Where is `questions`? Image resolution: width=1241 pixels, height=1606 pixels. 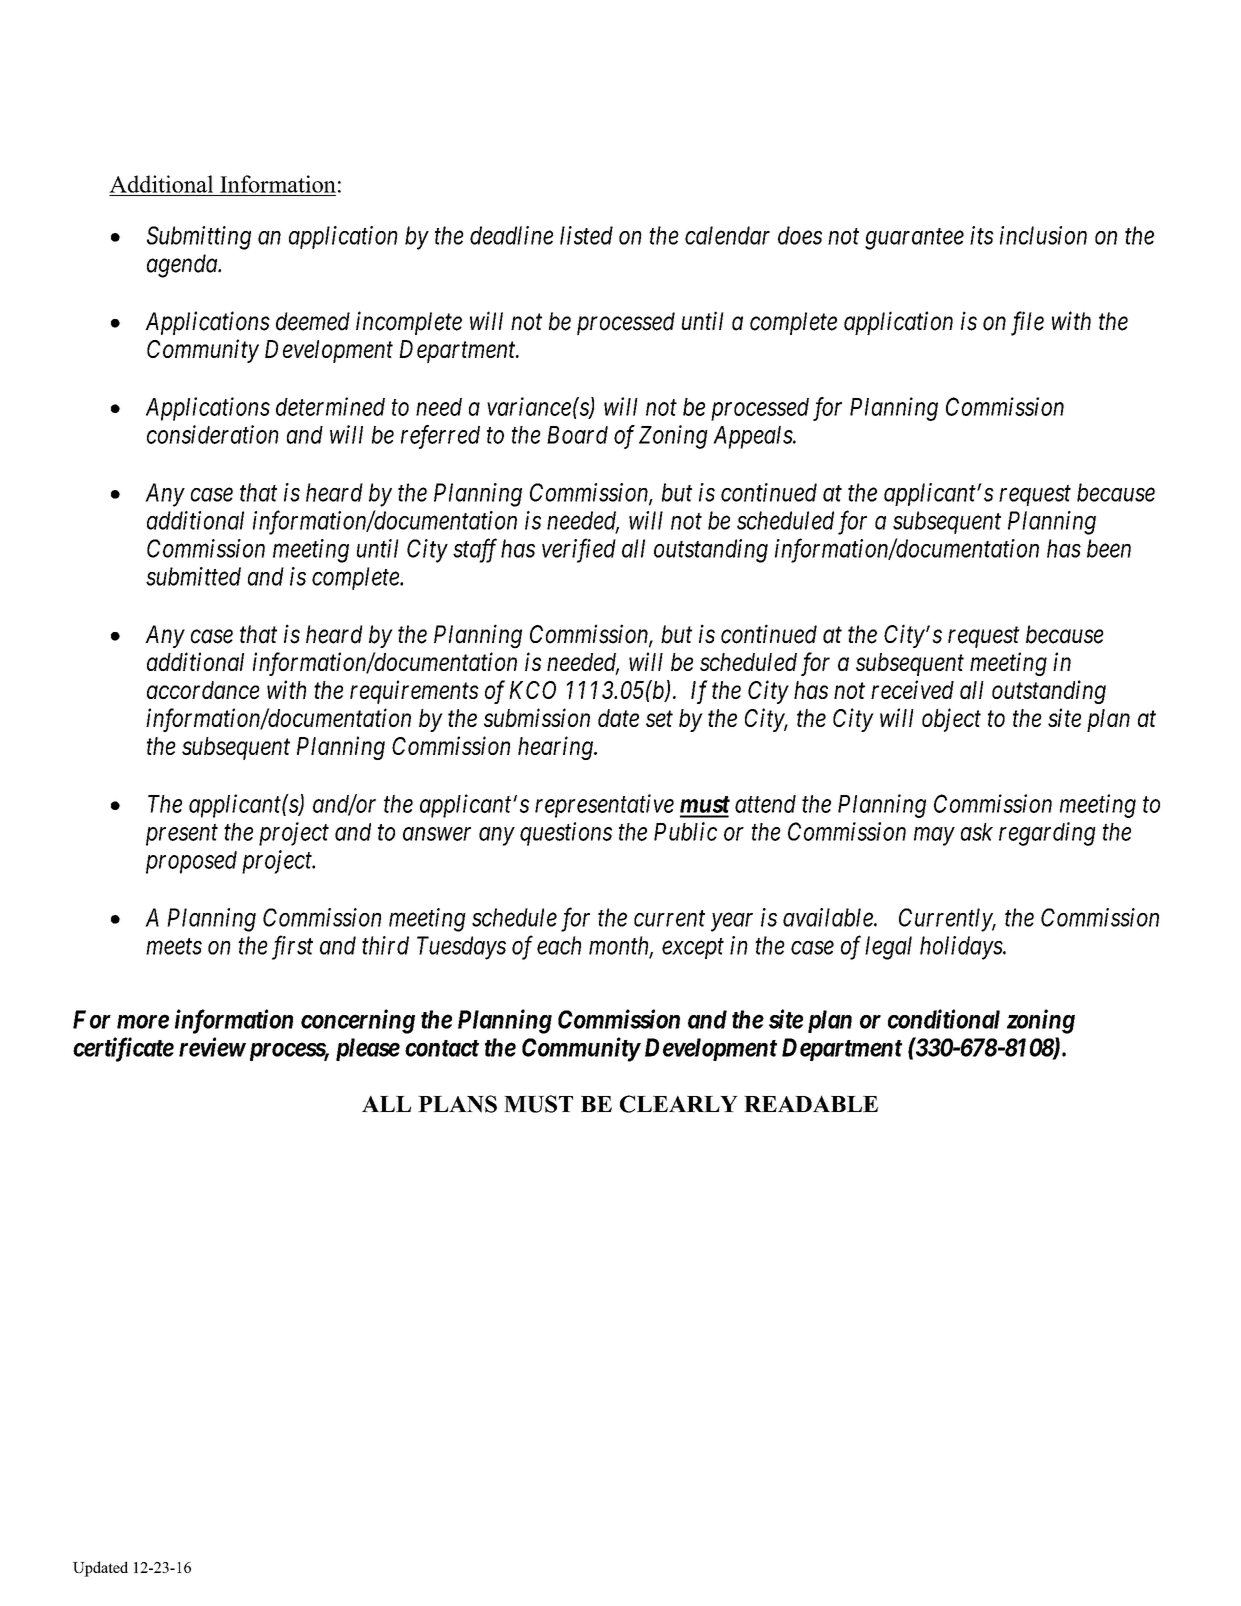 questions is located at coordinates (566, 834).
